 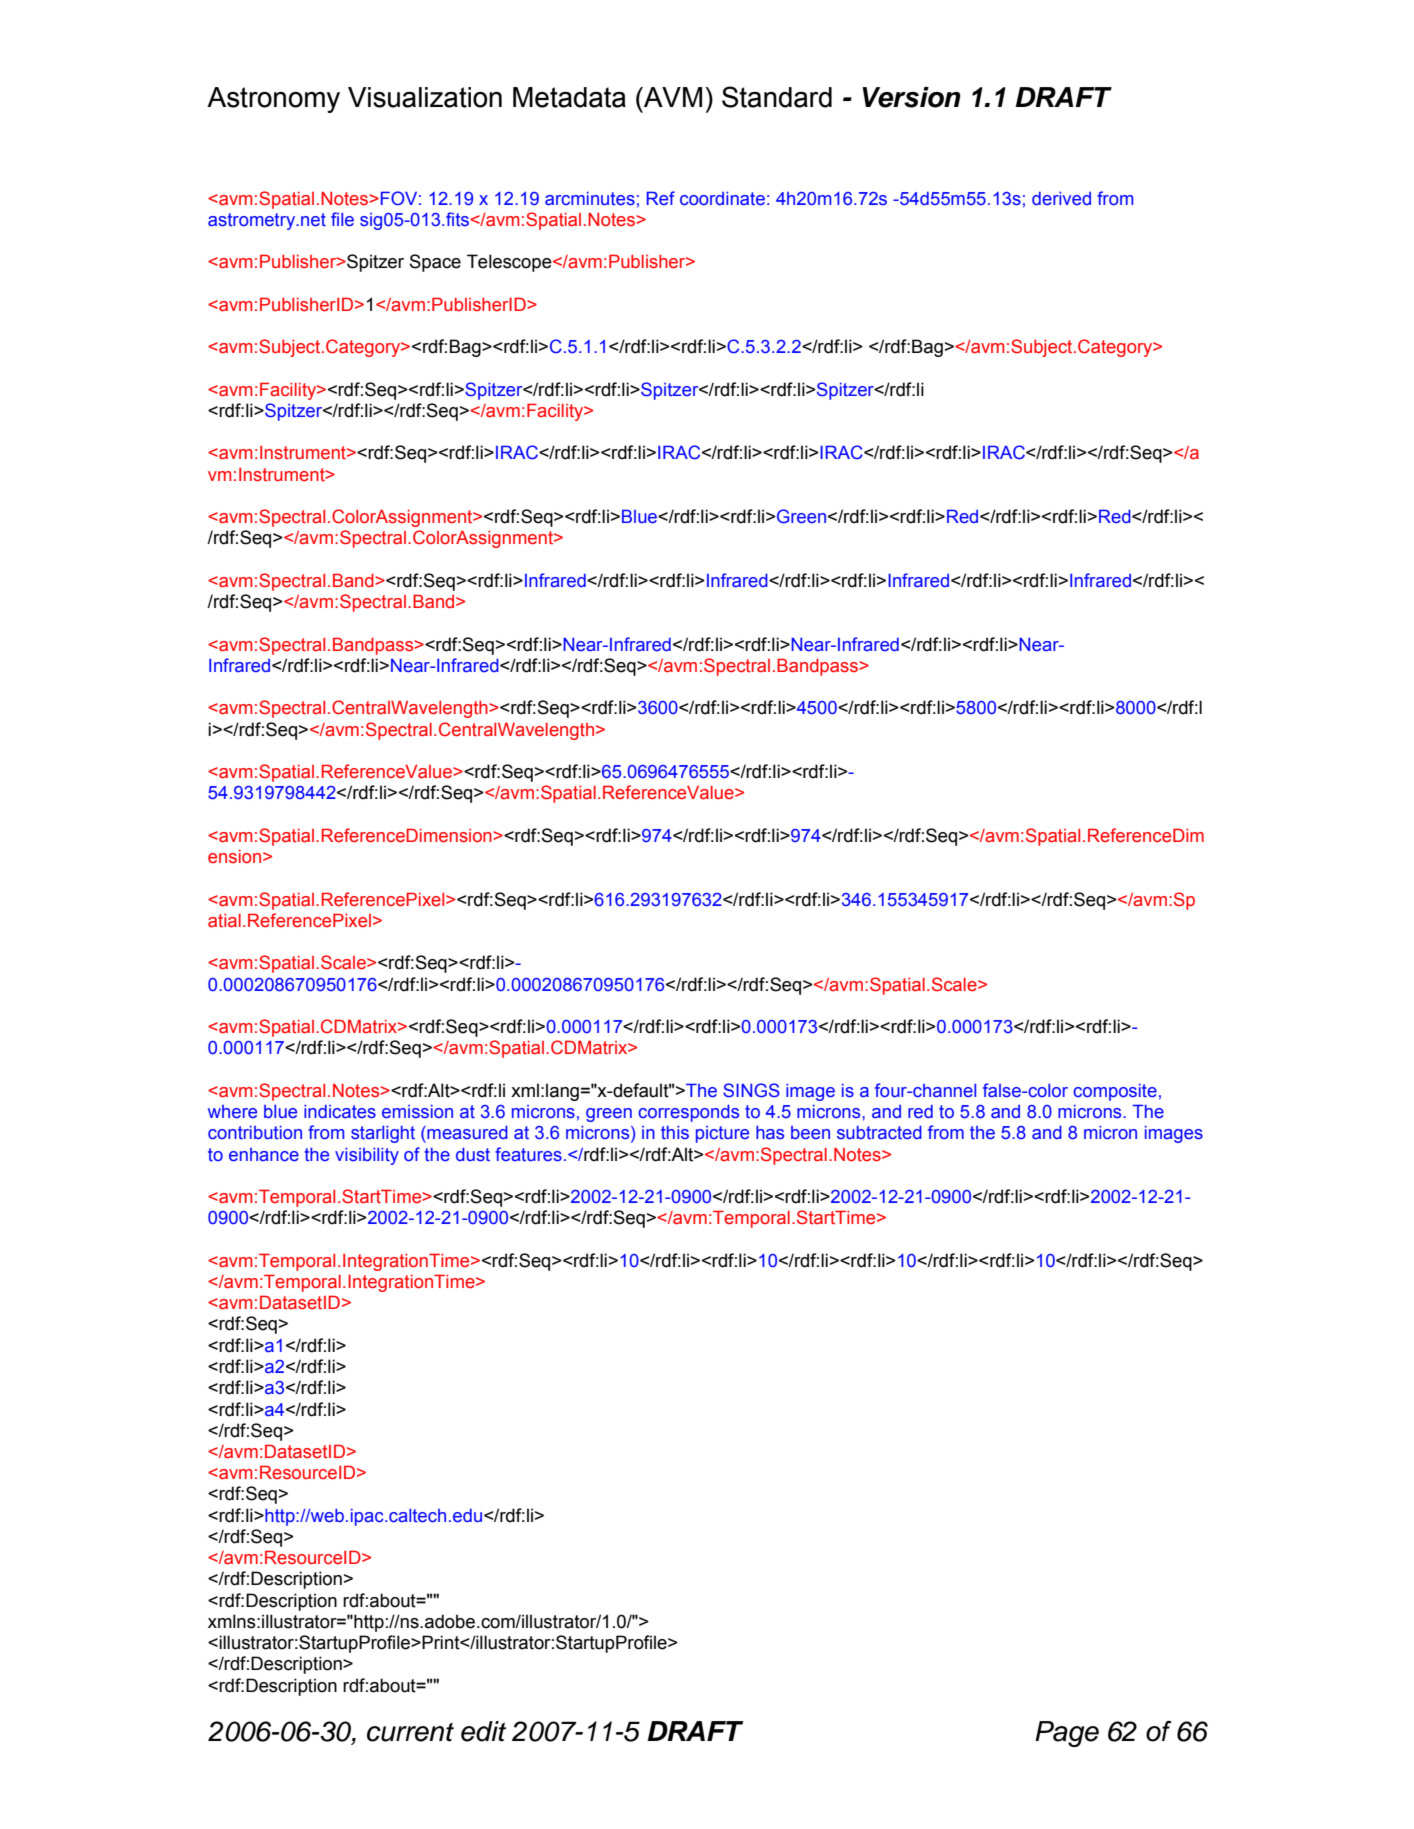 What do you see at coordinates (722, 199) in the image?
I see `coordinate` at bounding box center [722, 199].
